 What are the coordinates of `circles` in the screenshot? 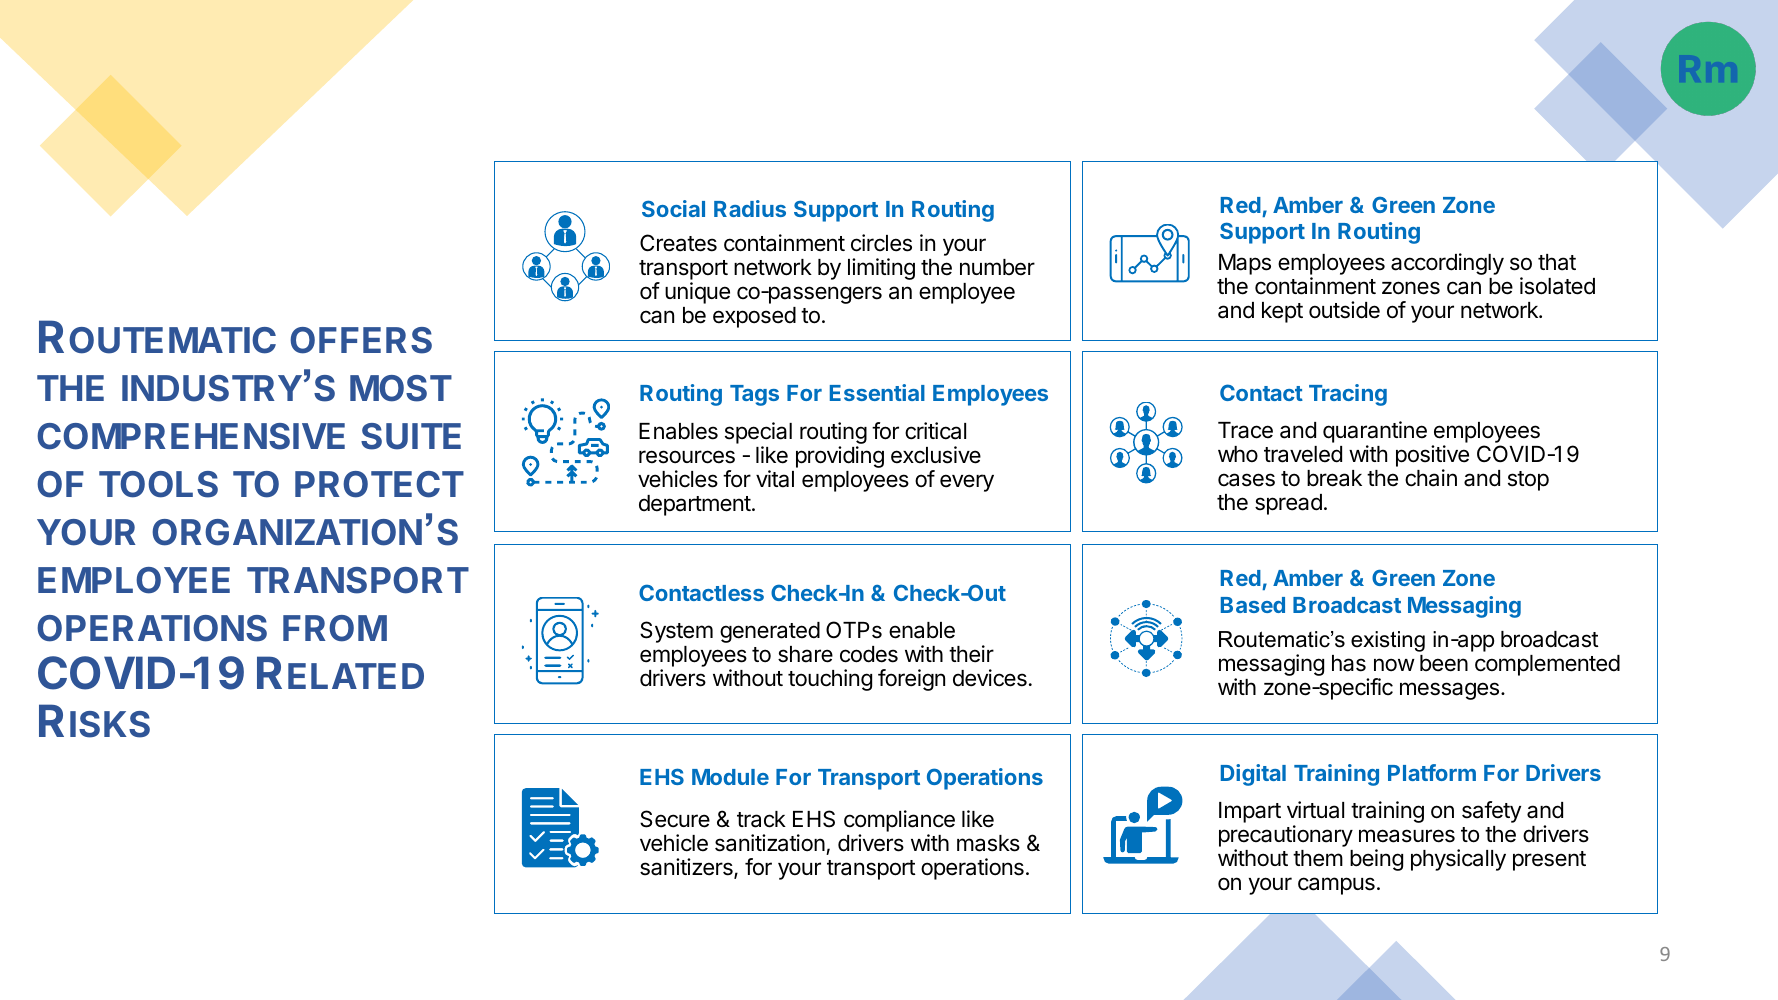 It's located at (881, 243).
